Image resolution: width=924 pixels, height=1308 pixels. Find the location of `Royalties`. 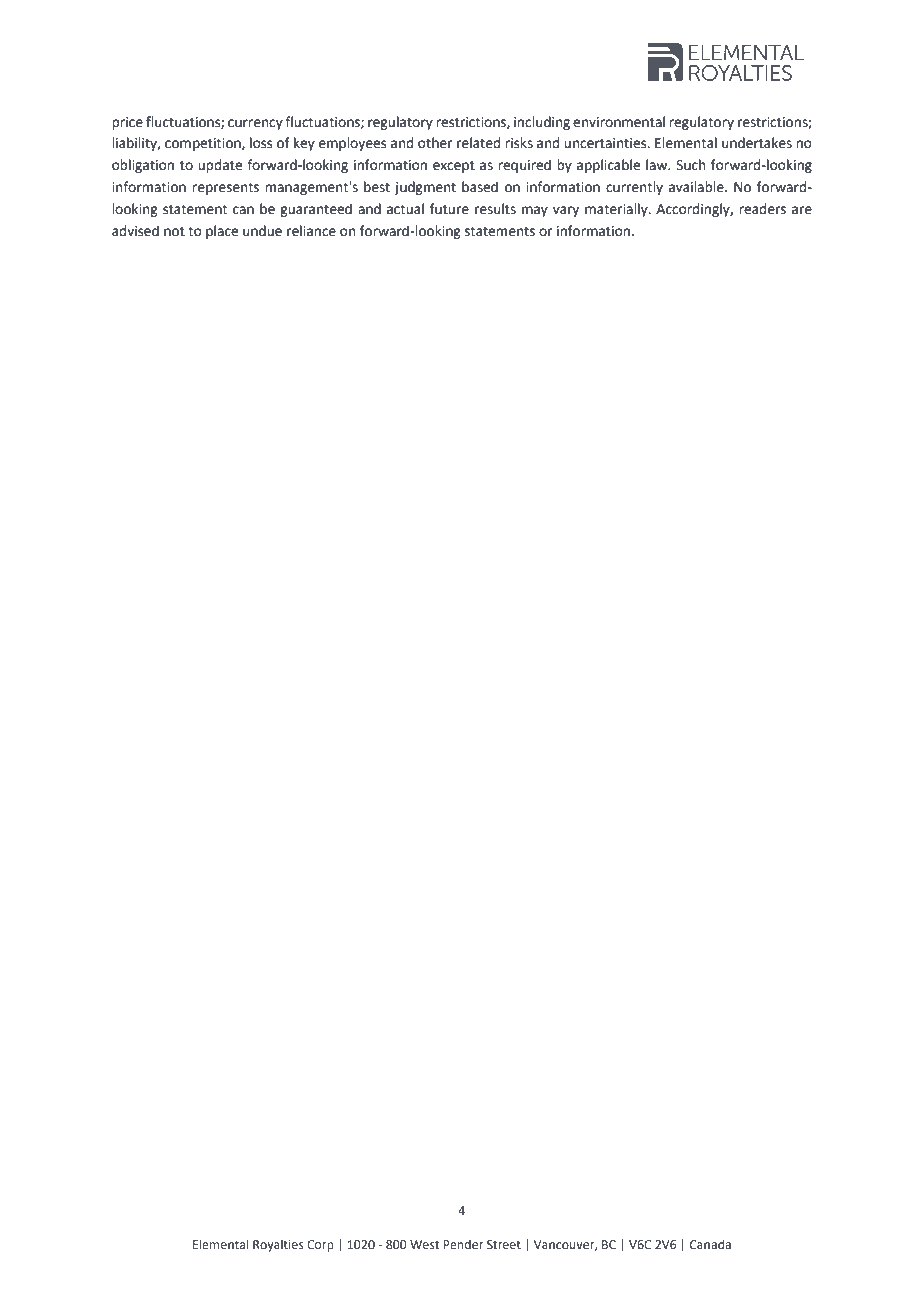

Royalties is located at coordinates (278, 1245).
